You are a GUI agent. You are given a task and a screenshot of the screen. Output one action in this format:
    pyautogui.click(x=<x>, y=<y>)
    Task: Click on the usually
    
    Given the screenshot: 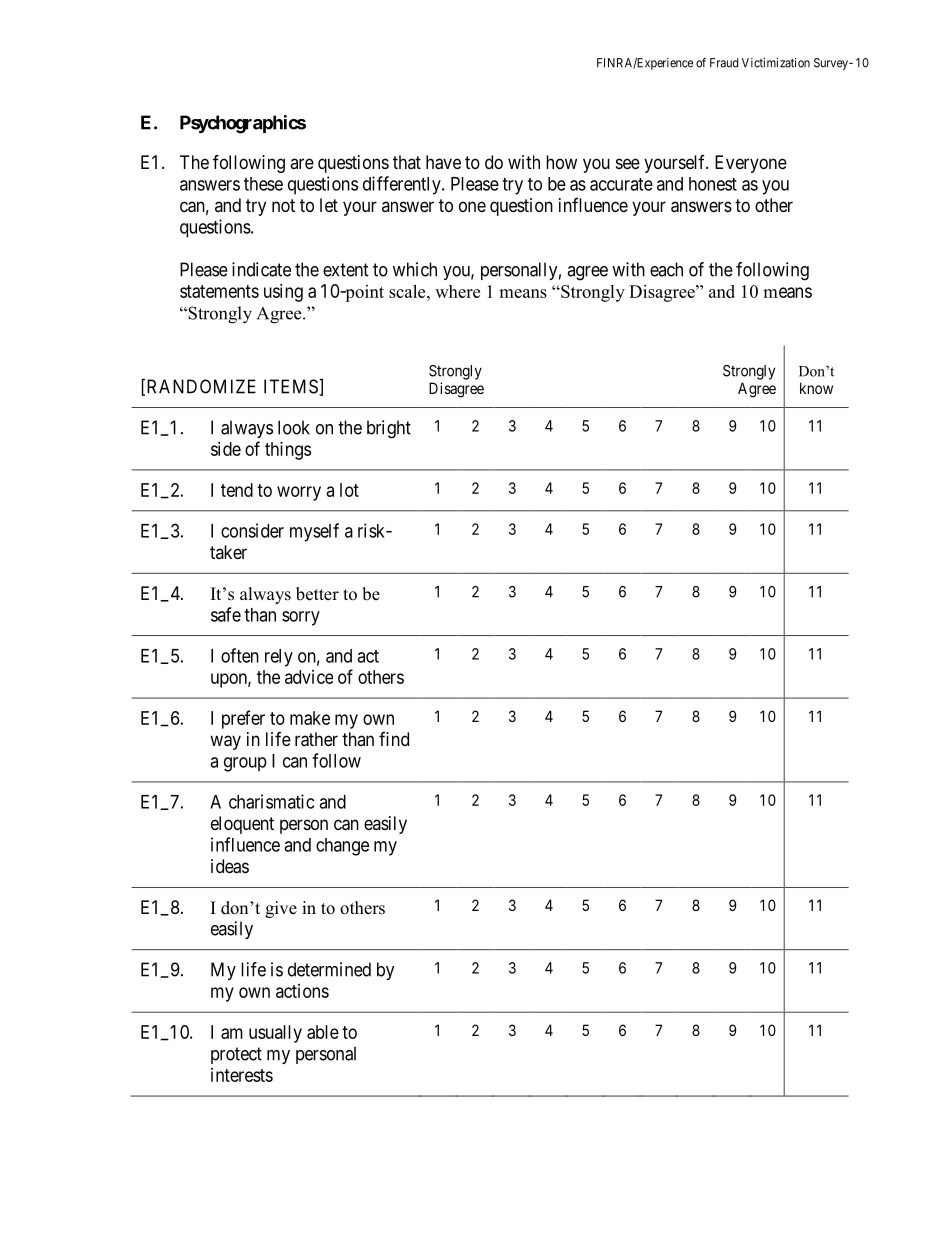 What is the action you would take?
    pyautogui.click(x=275, y=1034)
